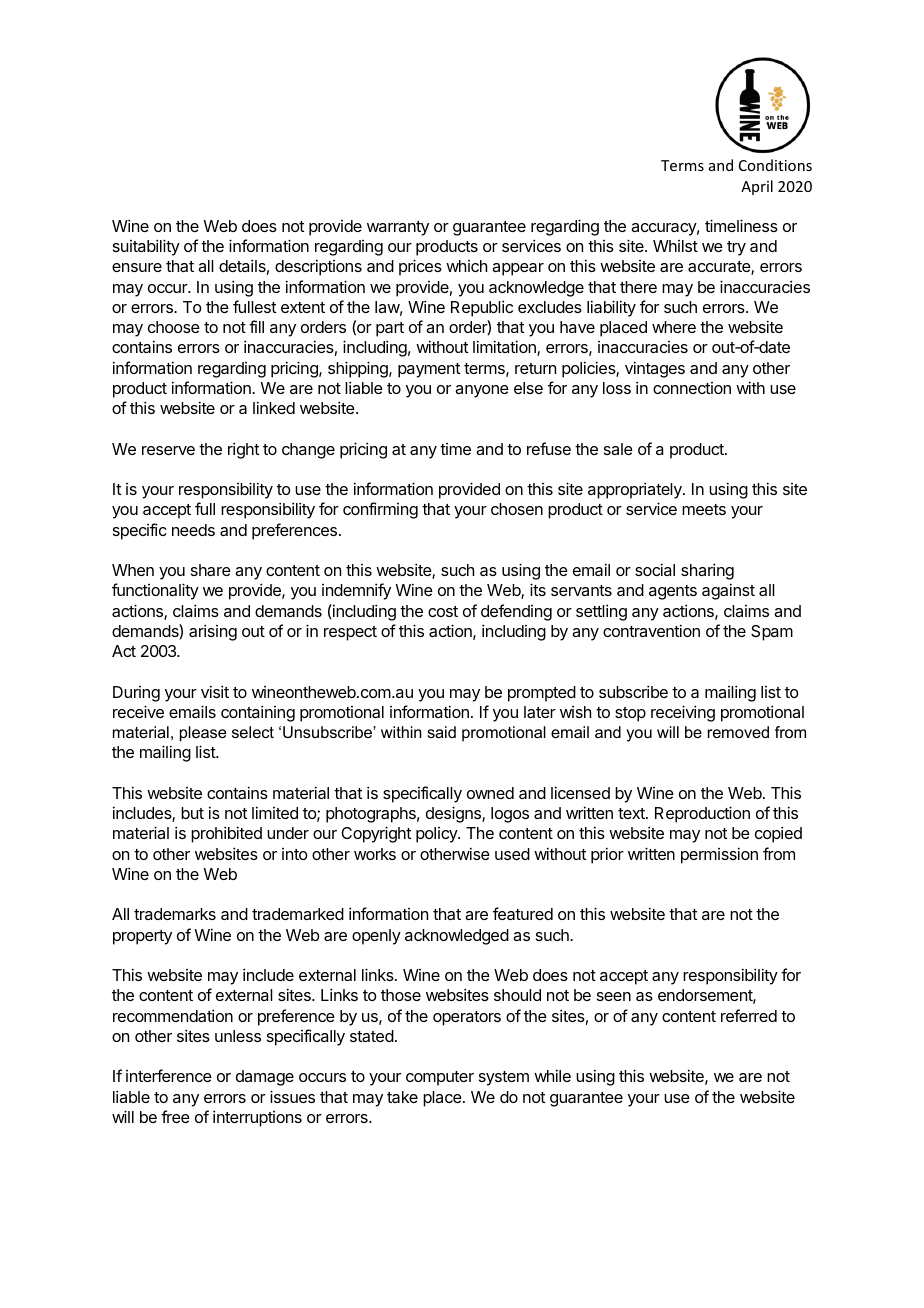 This image has height=1308, width=924. I want to click on suitability, so click(146, 247).
